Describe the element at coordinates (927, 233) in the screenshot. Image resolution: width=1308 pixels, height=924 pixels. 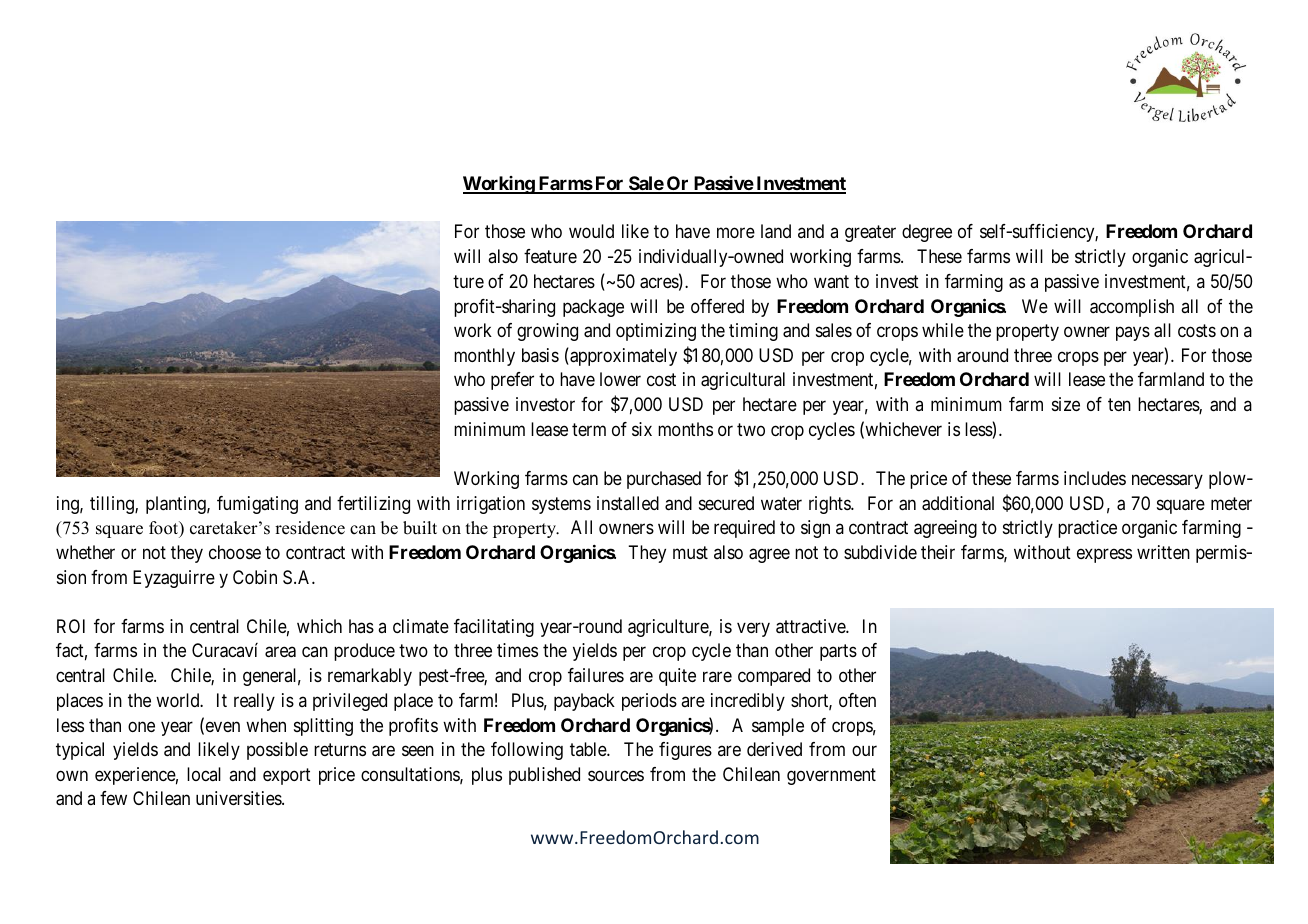
I see `degree` at that location.
